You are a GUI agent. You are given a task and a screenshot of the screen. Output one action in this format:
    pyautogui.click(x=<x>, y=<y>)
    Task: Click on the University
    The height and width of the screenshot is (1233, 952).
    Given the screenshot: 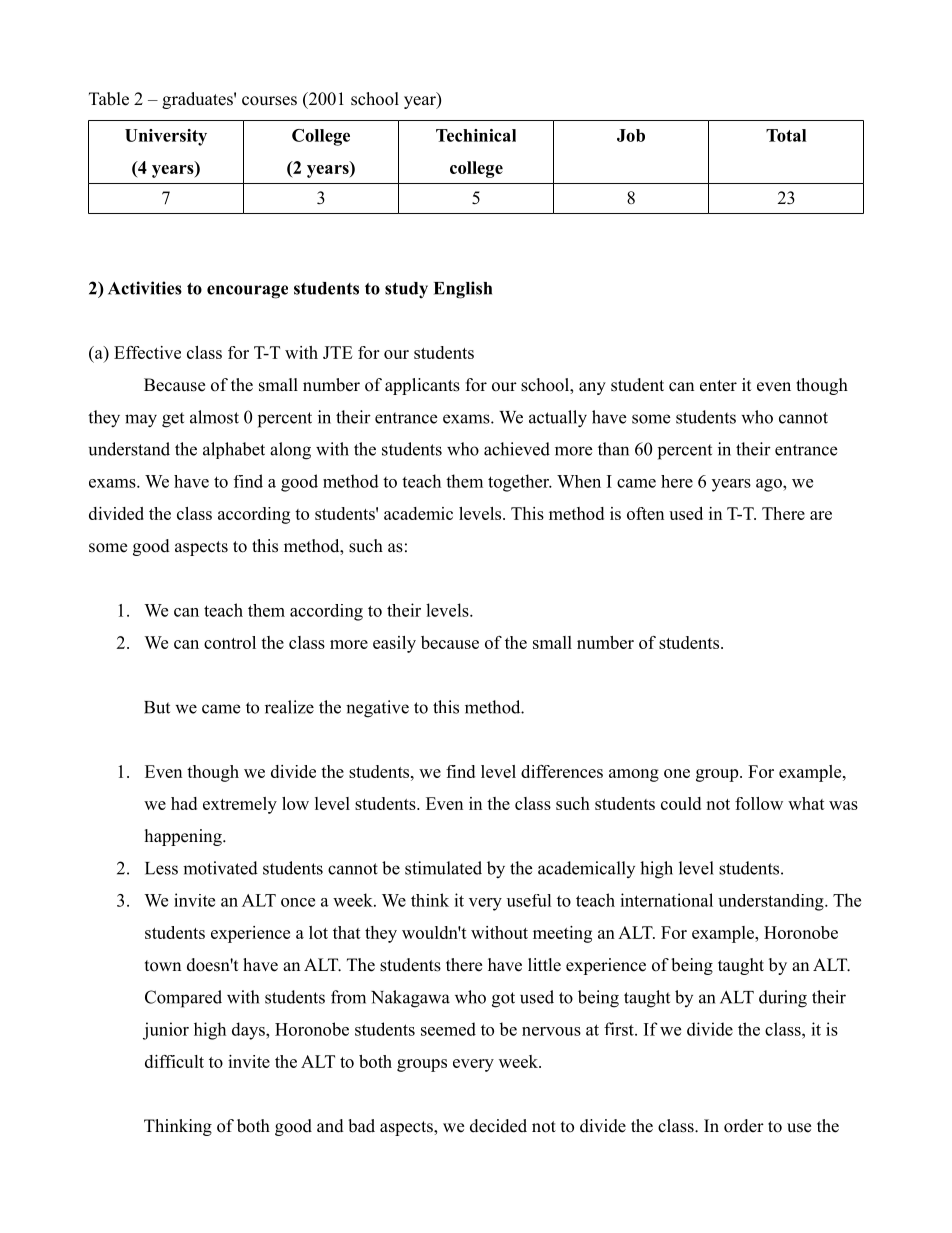 What is the action you would take?
    pyautogui.click(x=166, y=137)
